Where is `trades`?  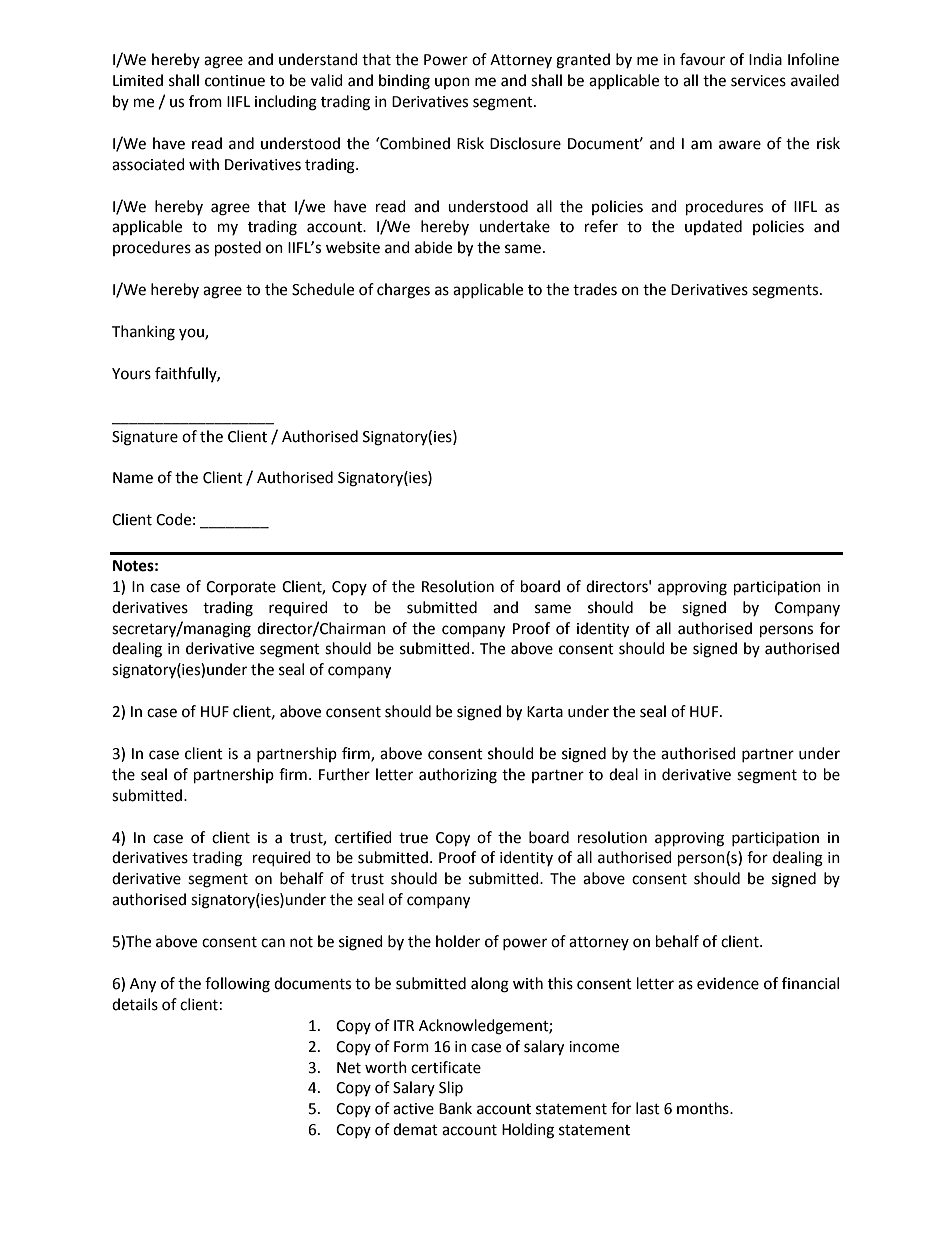
trades is located at coordinates (595, 289).
